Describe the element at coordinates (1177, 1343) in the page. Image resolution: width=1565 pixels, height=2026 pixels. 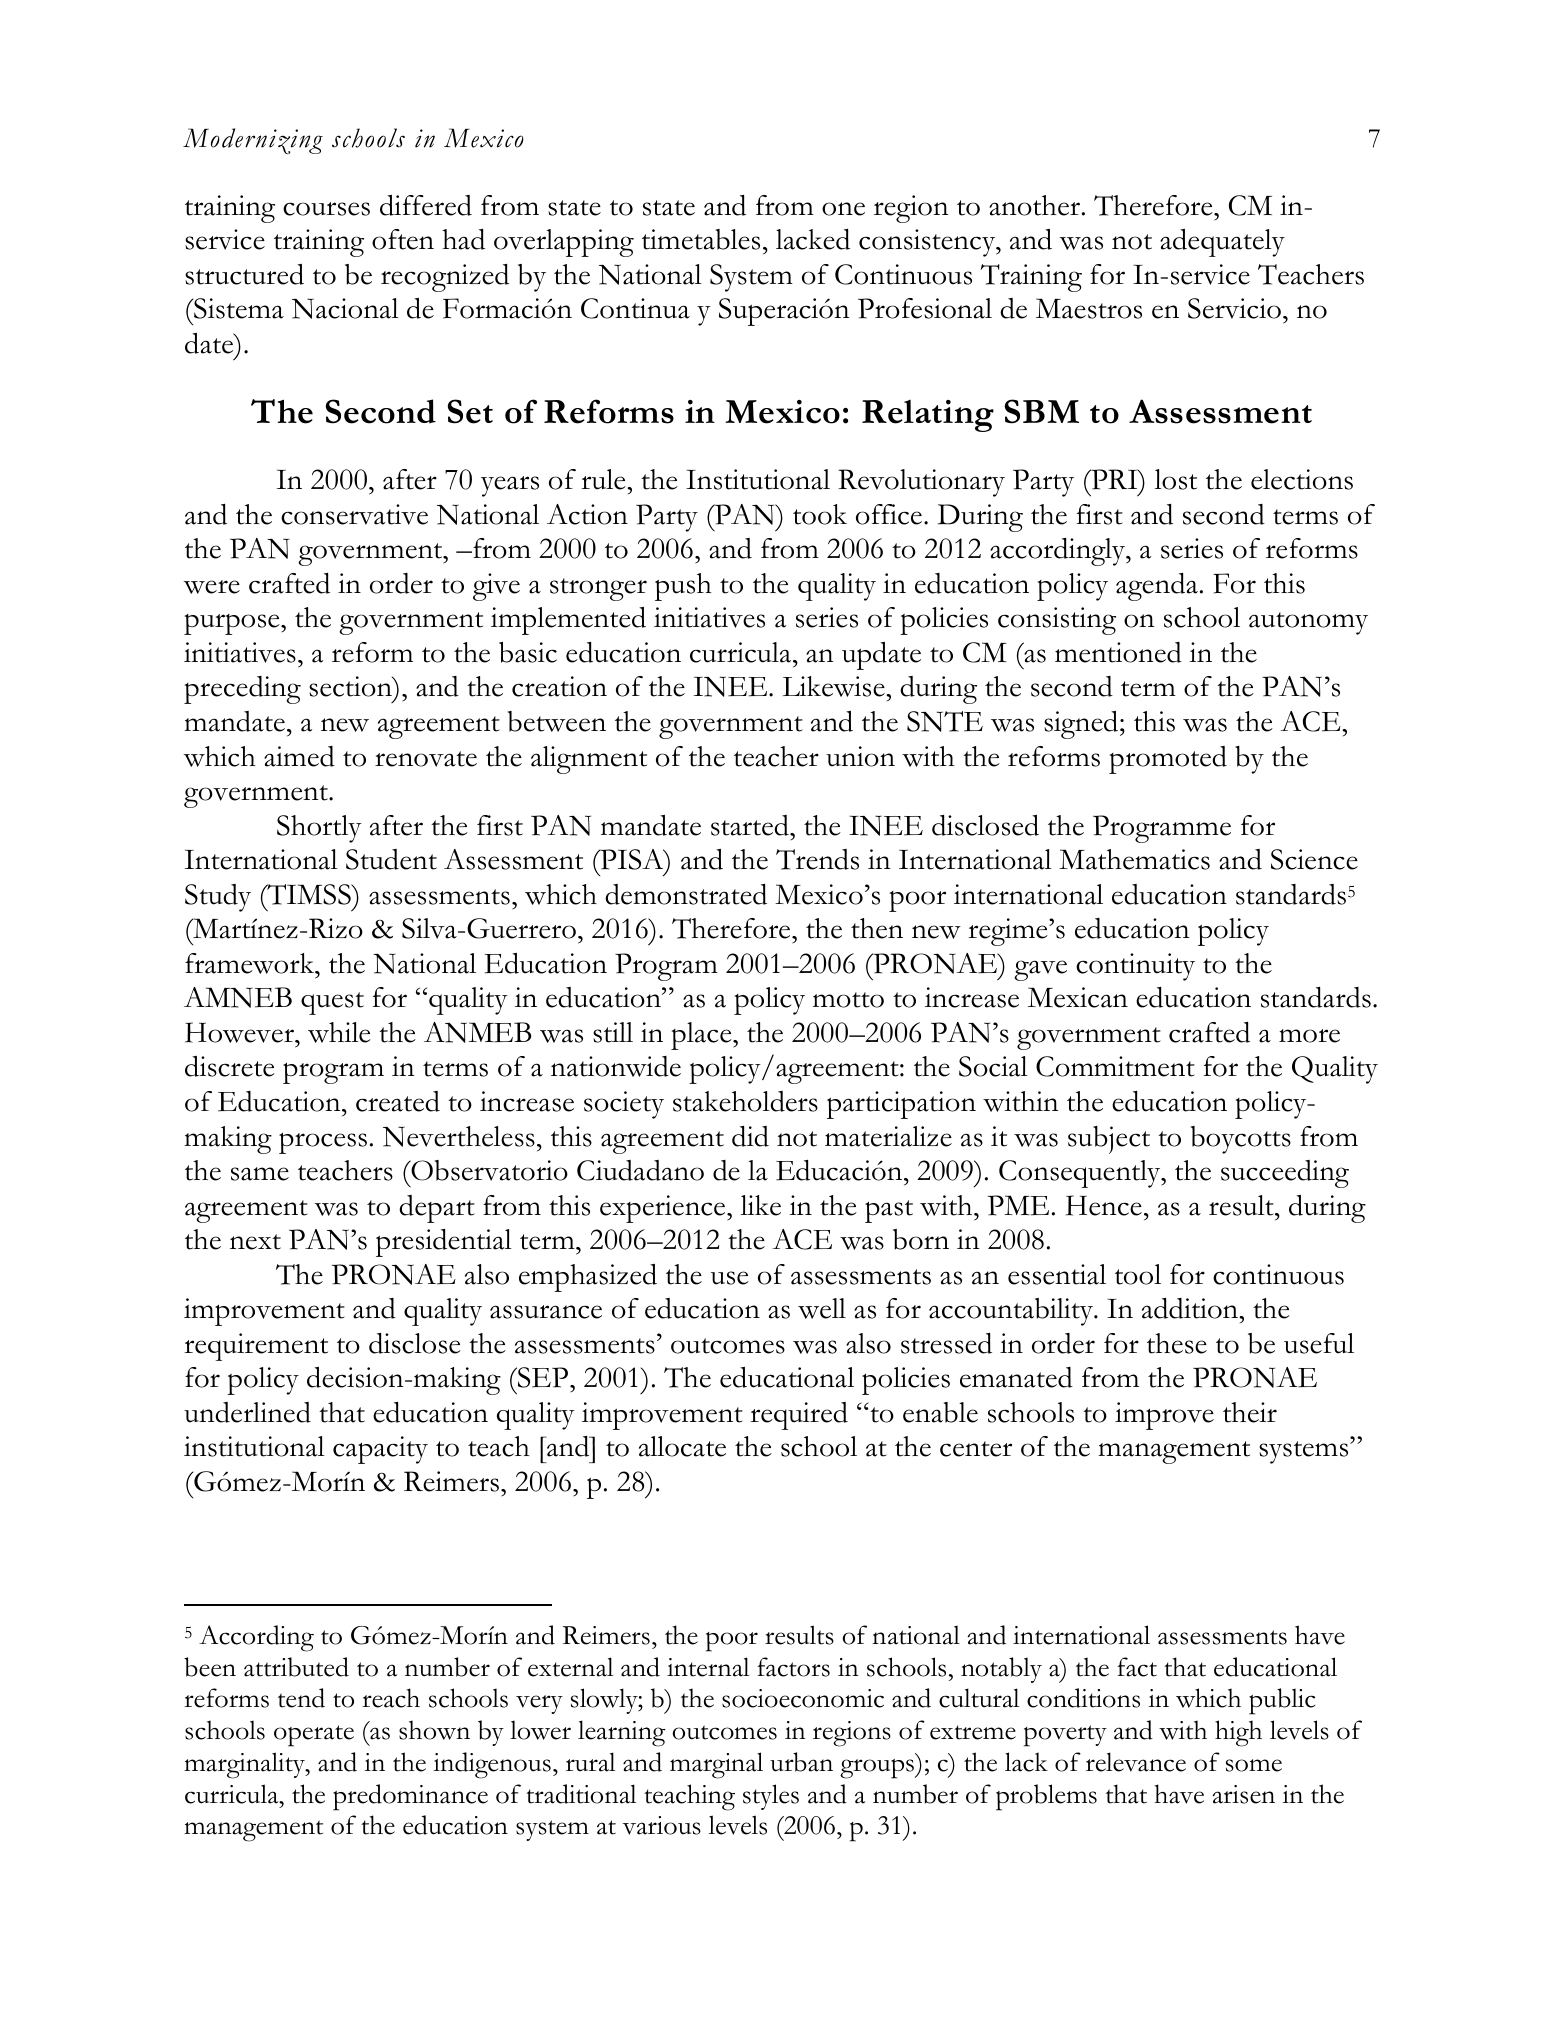
I see `these` at that location.
